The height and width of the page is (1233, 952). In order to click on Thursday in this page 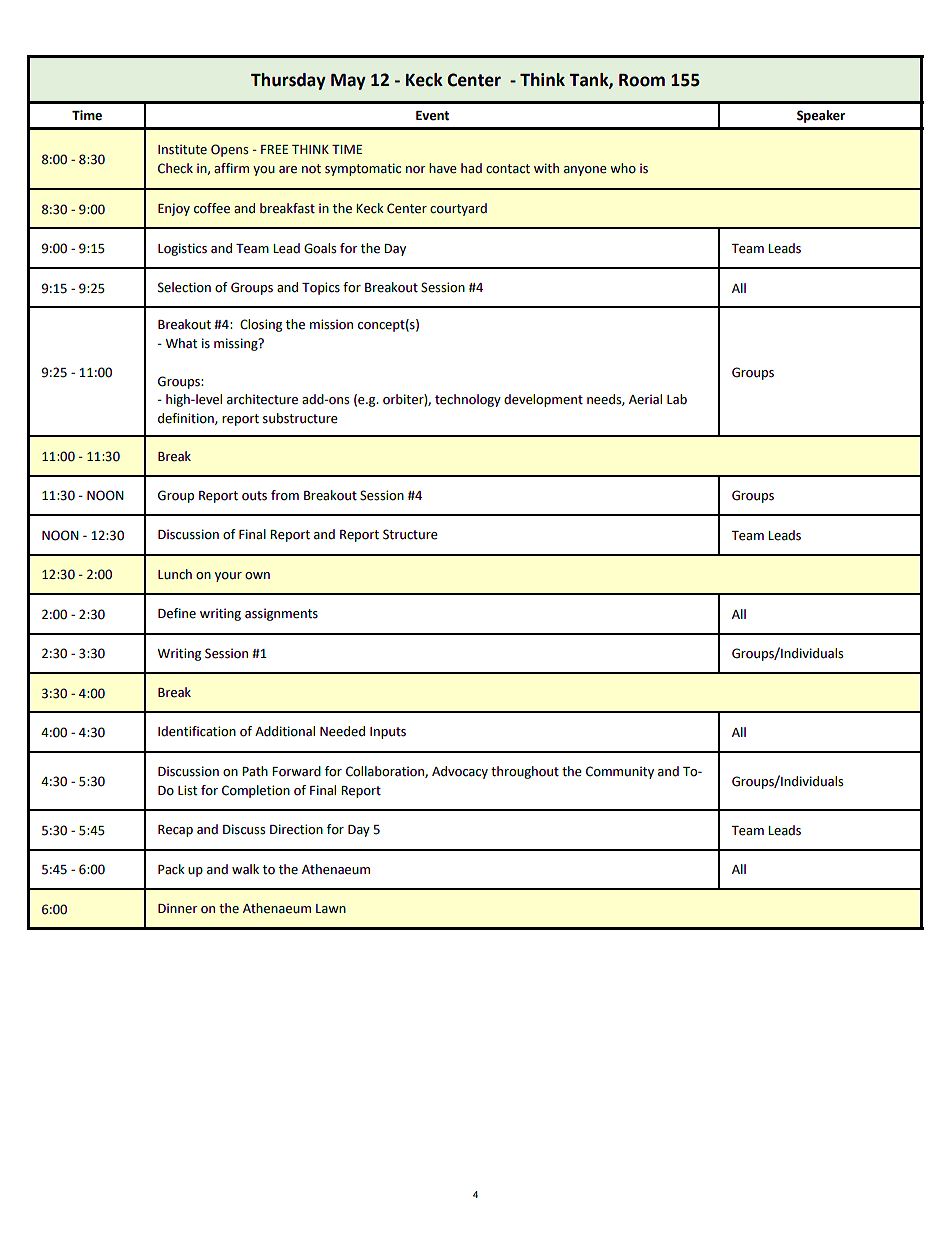, I will do `click(288, 81)`.
